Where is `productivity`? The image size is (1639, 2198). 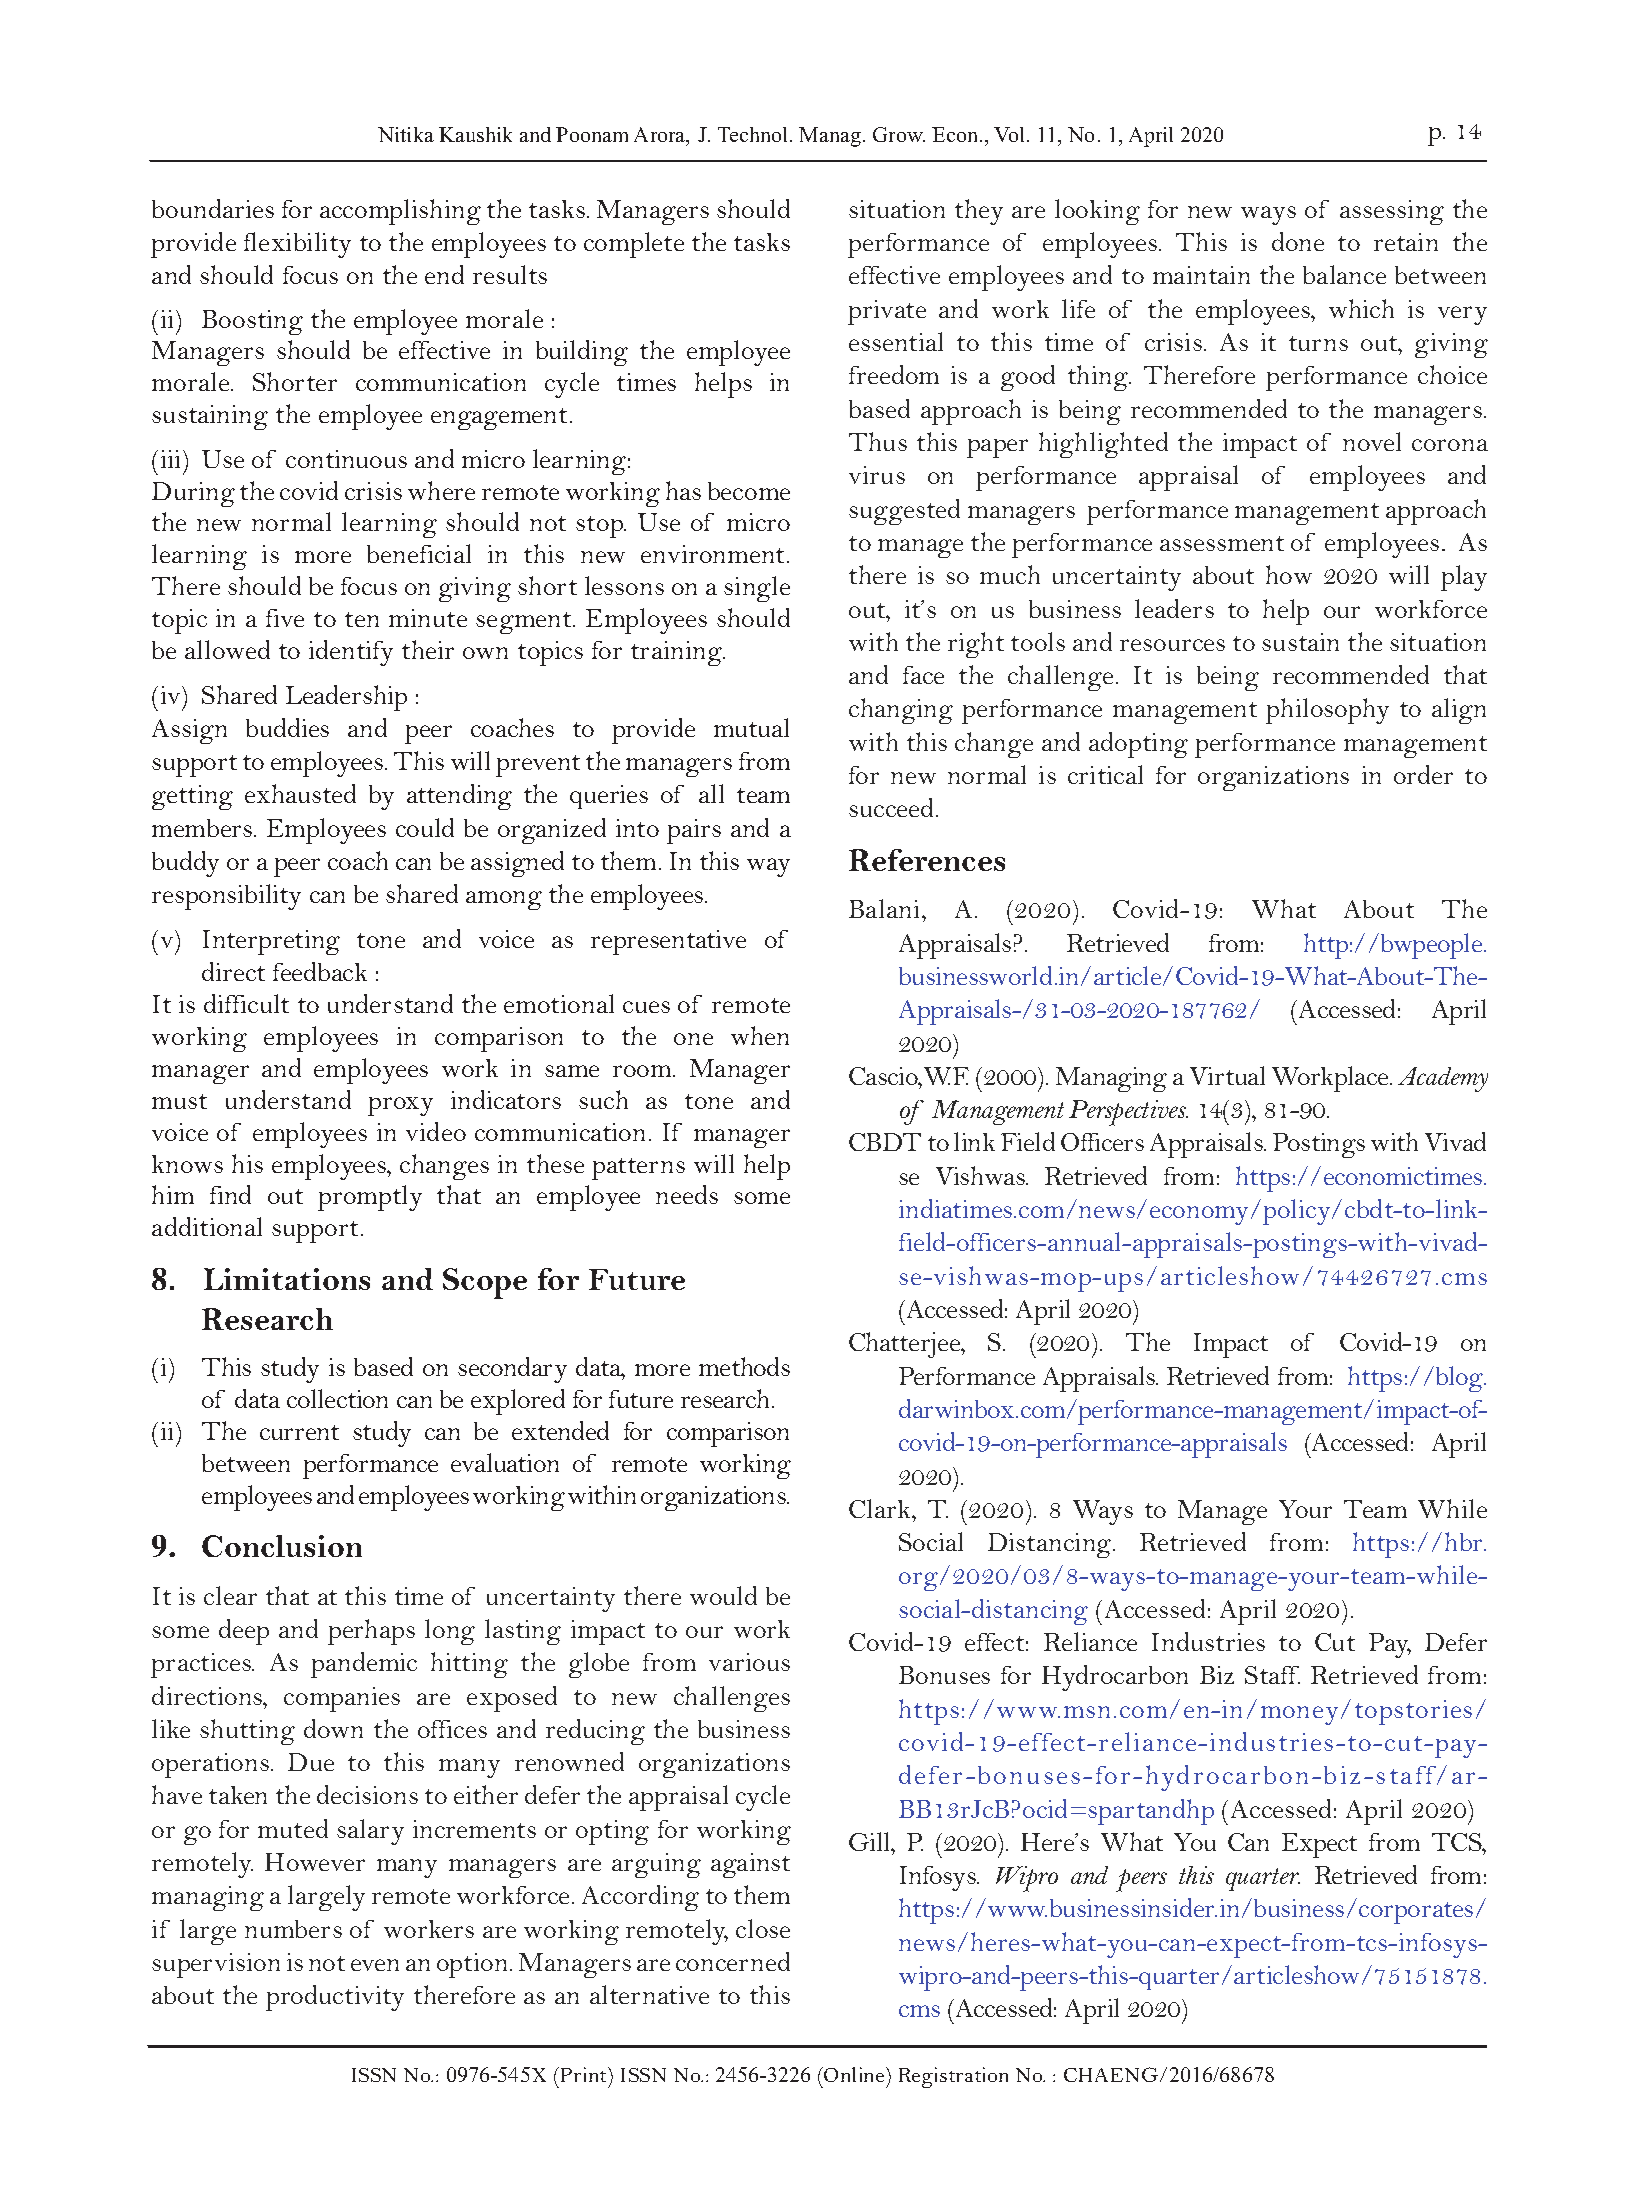 productivity is located at coordinates (335, 1998).
